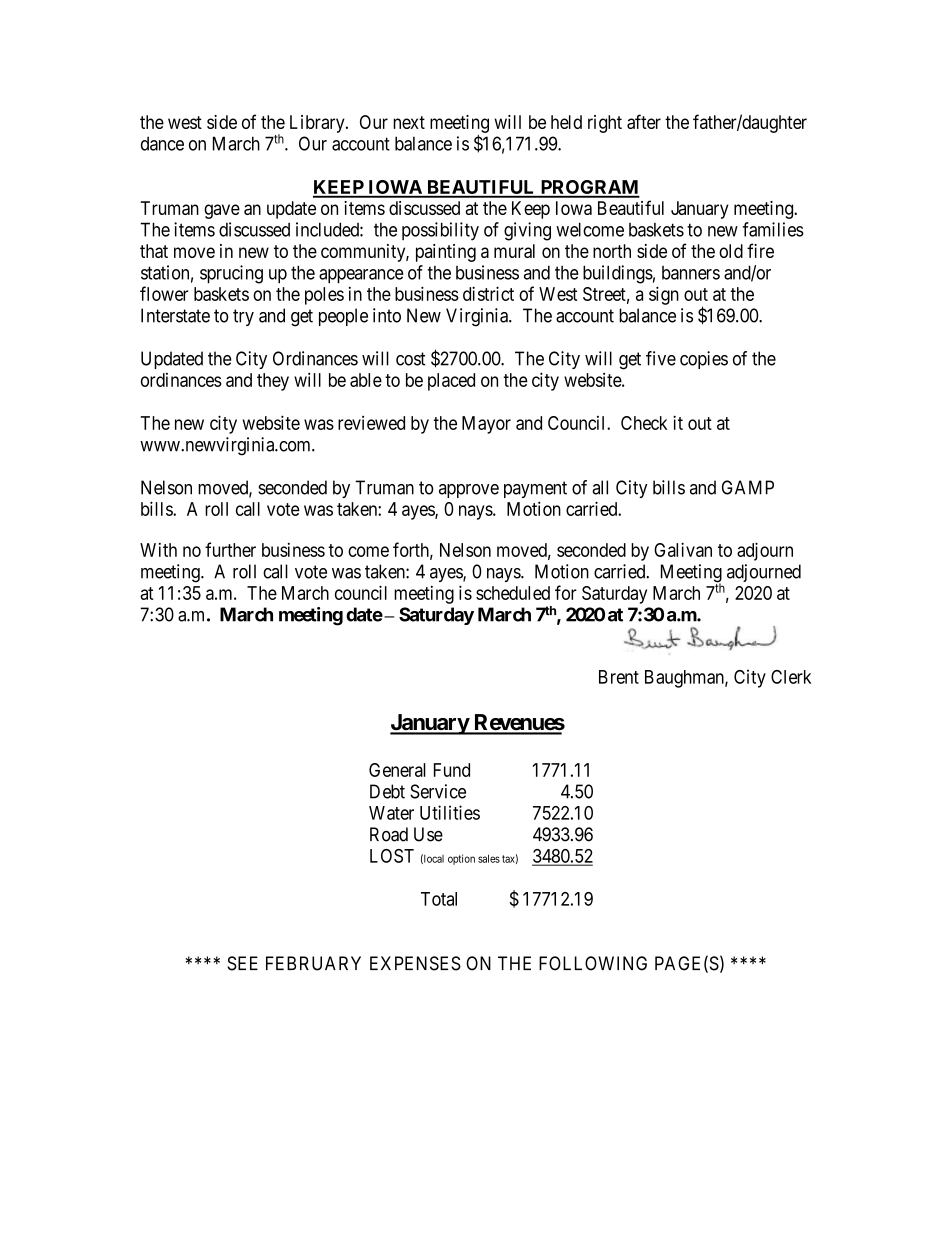  I want to click on FOLLOWING, so click(593, 963).
